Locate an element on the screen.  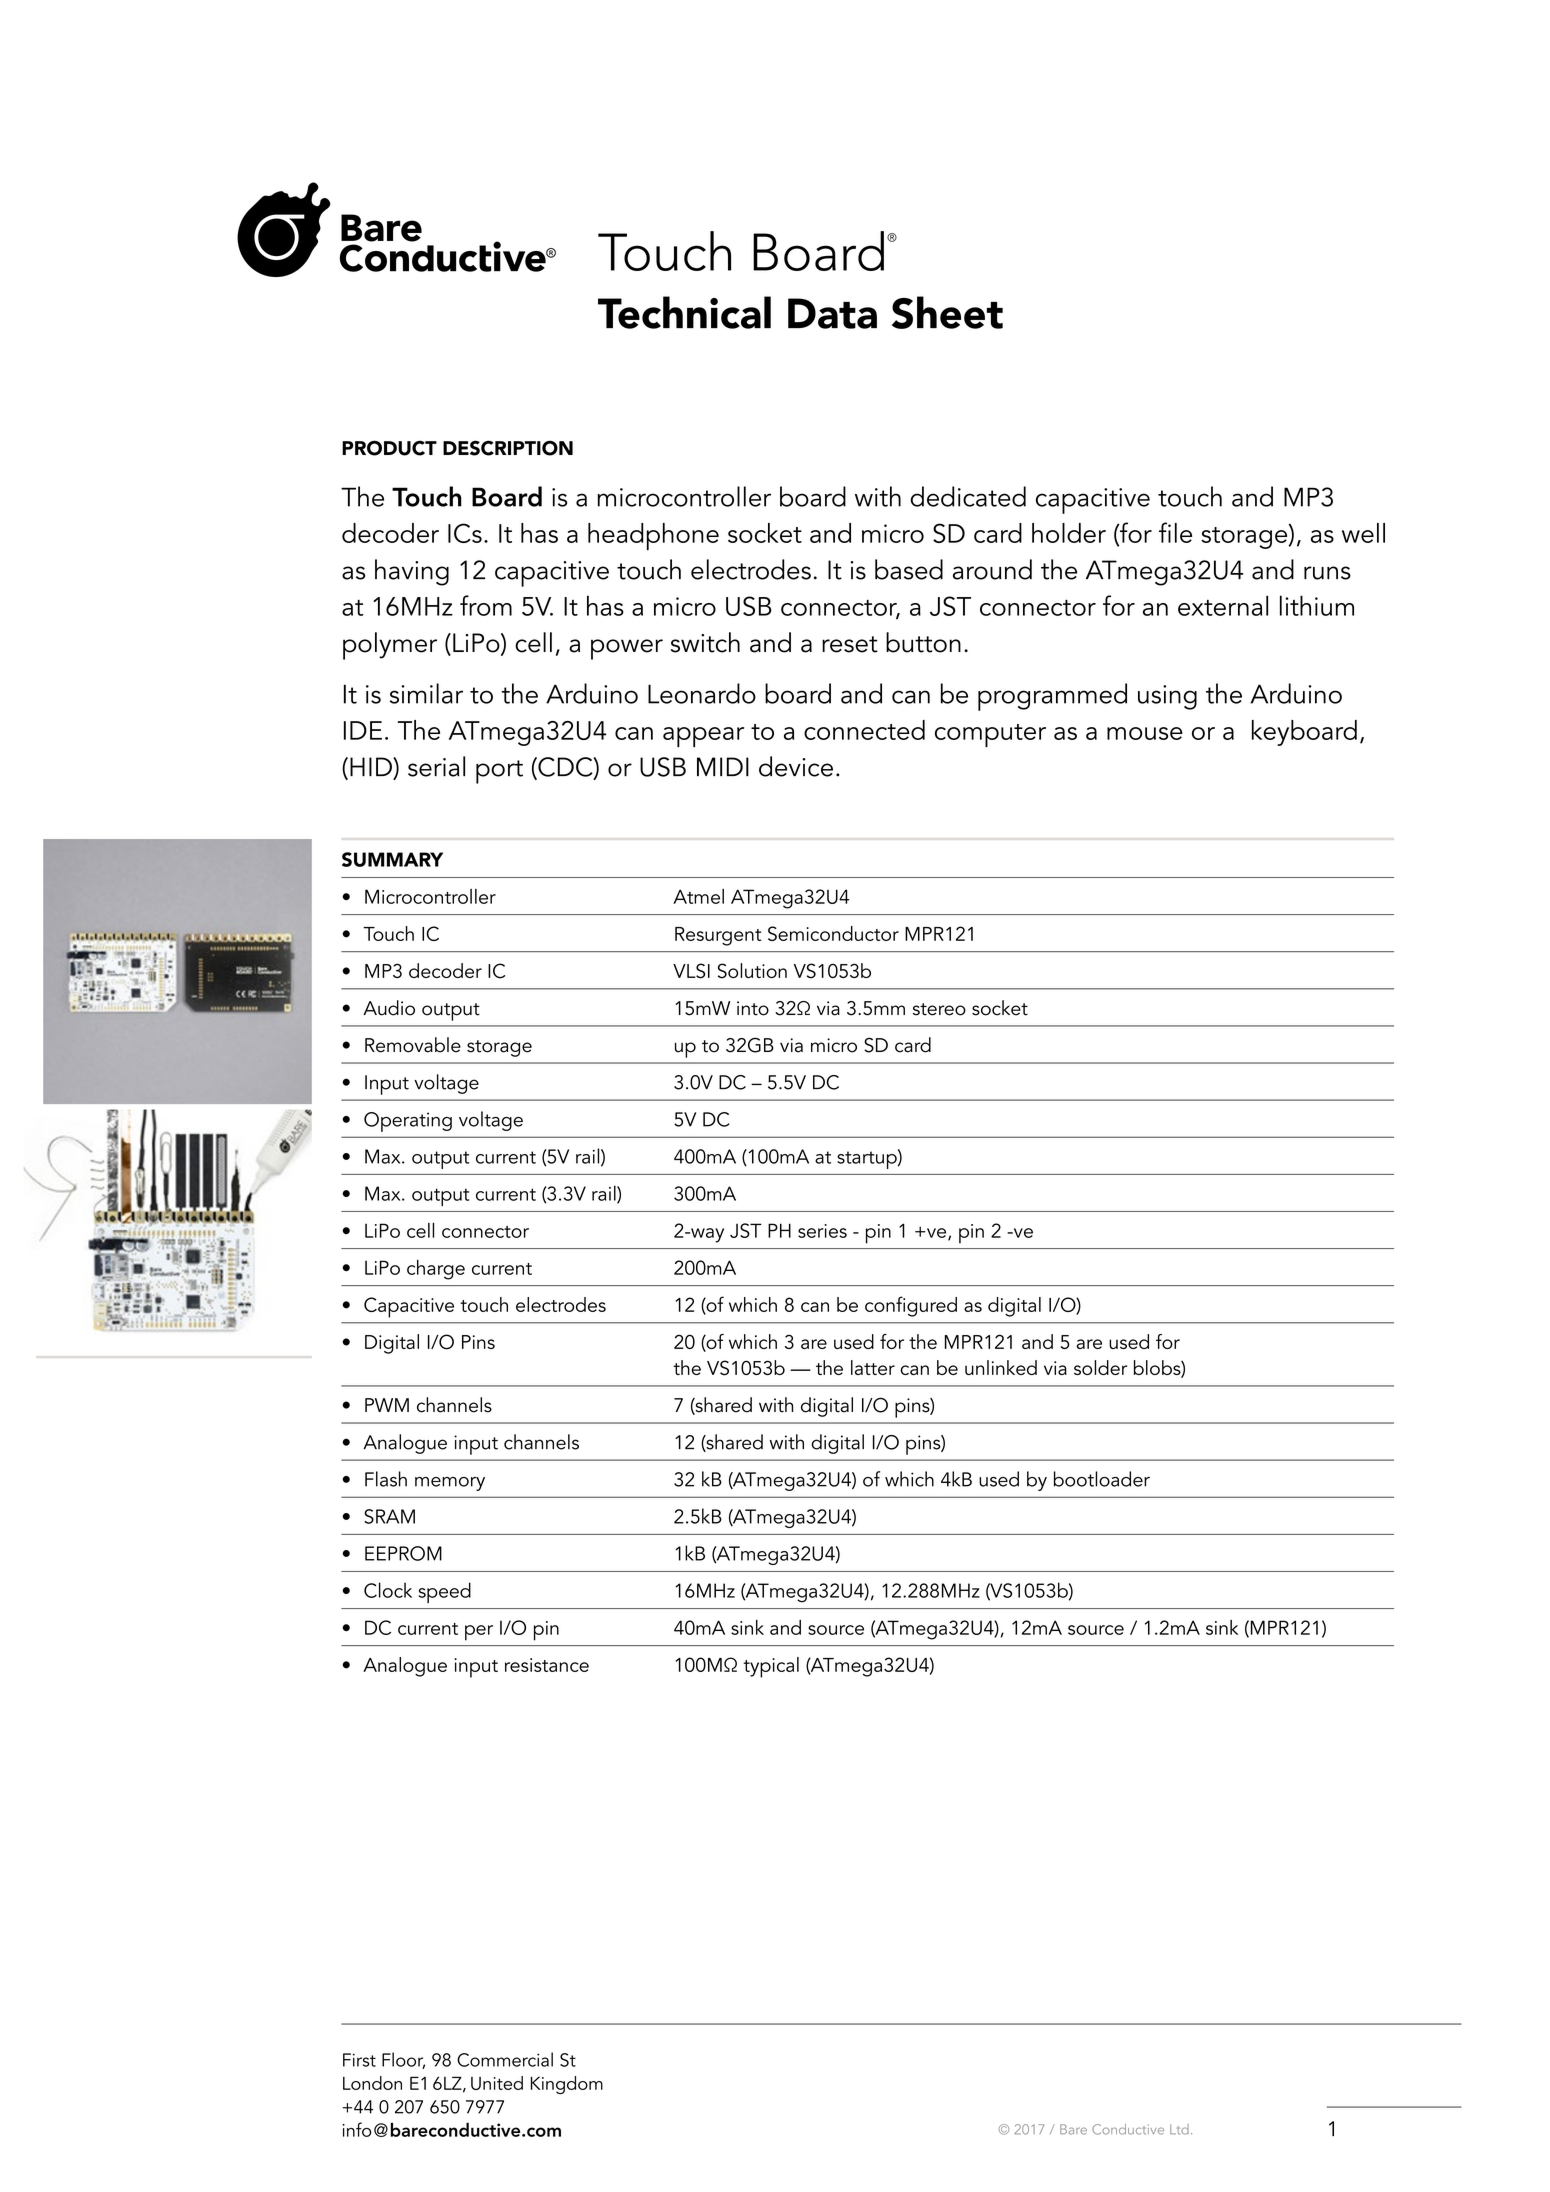
resistance is located at coordinates (547, 1665).
